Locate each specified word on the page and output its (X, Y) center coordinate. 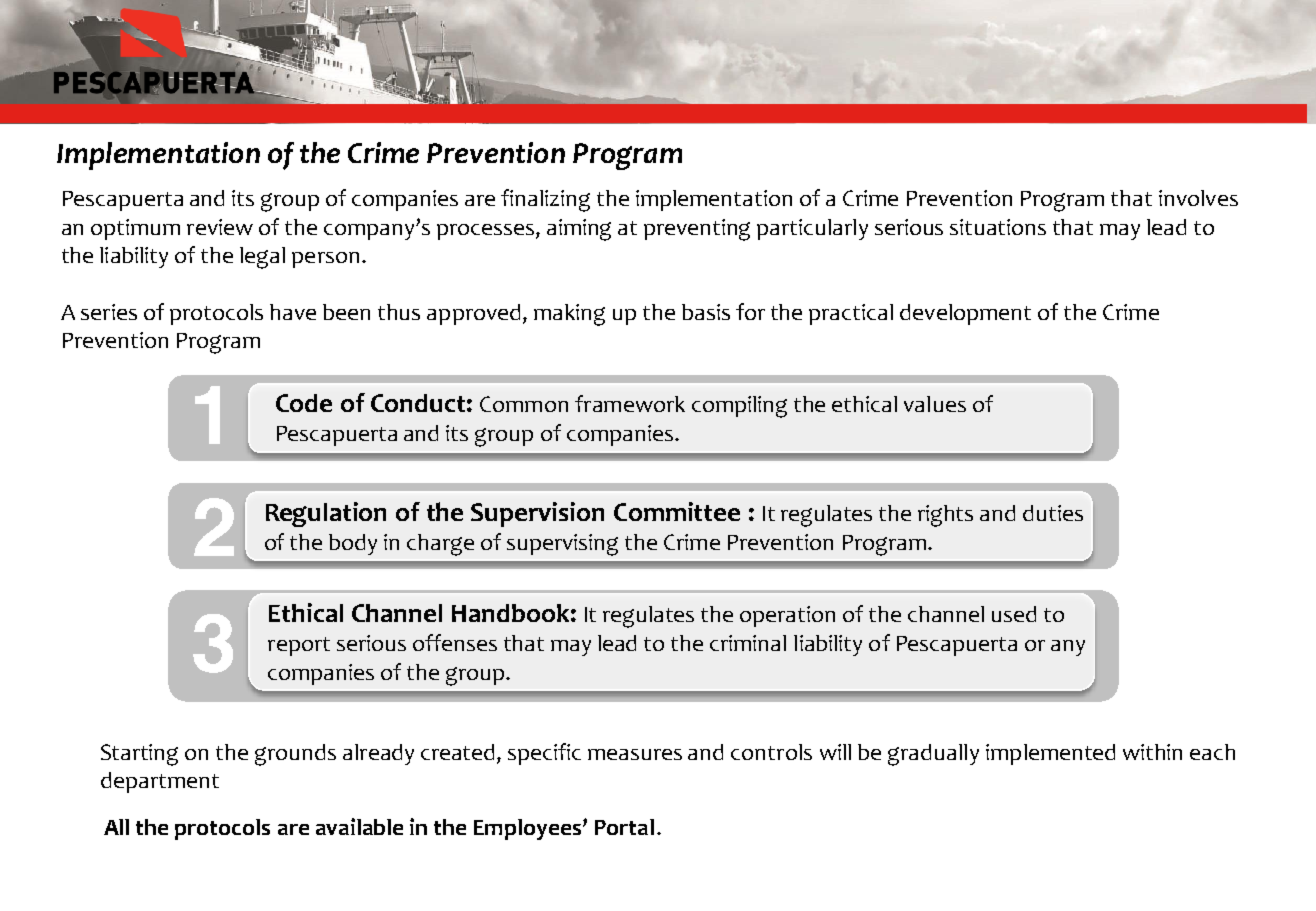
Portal (624, 827)
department (160, 782)
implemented (1050, 754)
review (220, 227)
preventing (697, 230)
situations (998, 227)
